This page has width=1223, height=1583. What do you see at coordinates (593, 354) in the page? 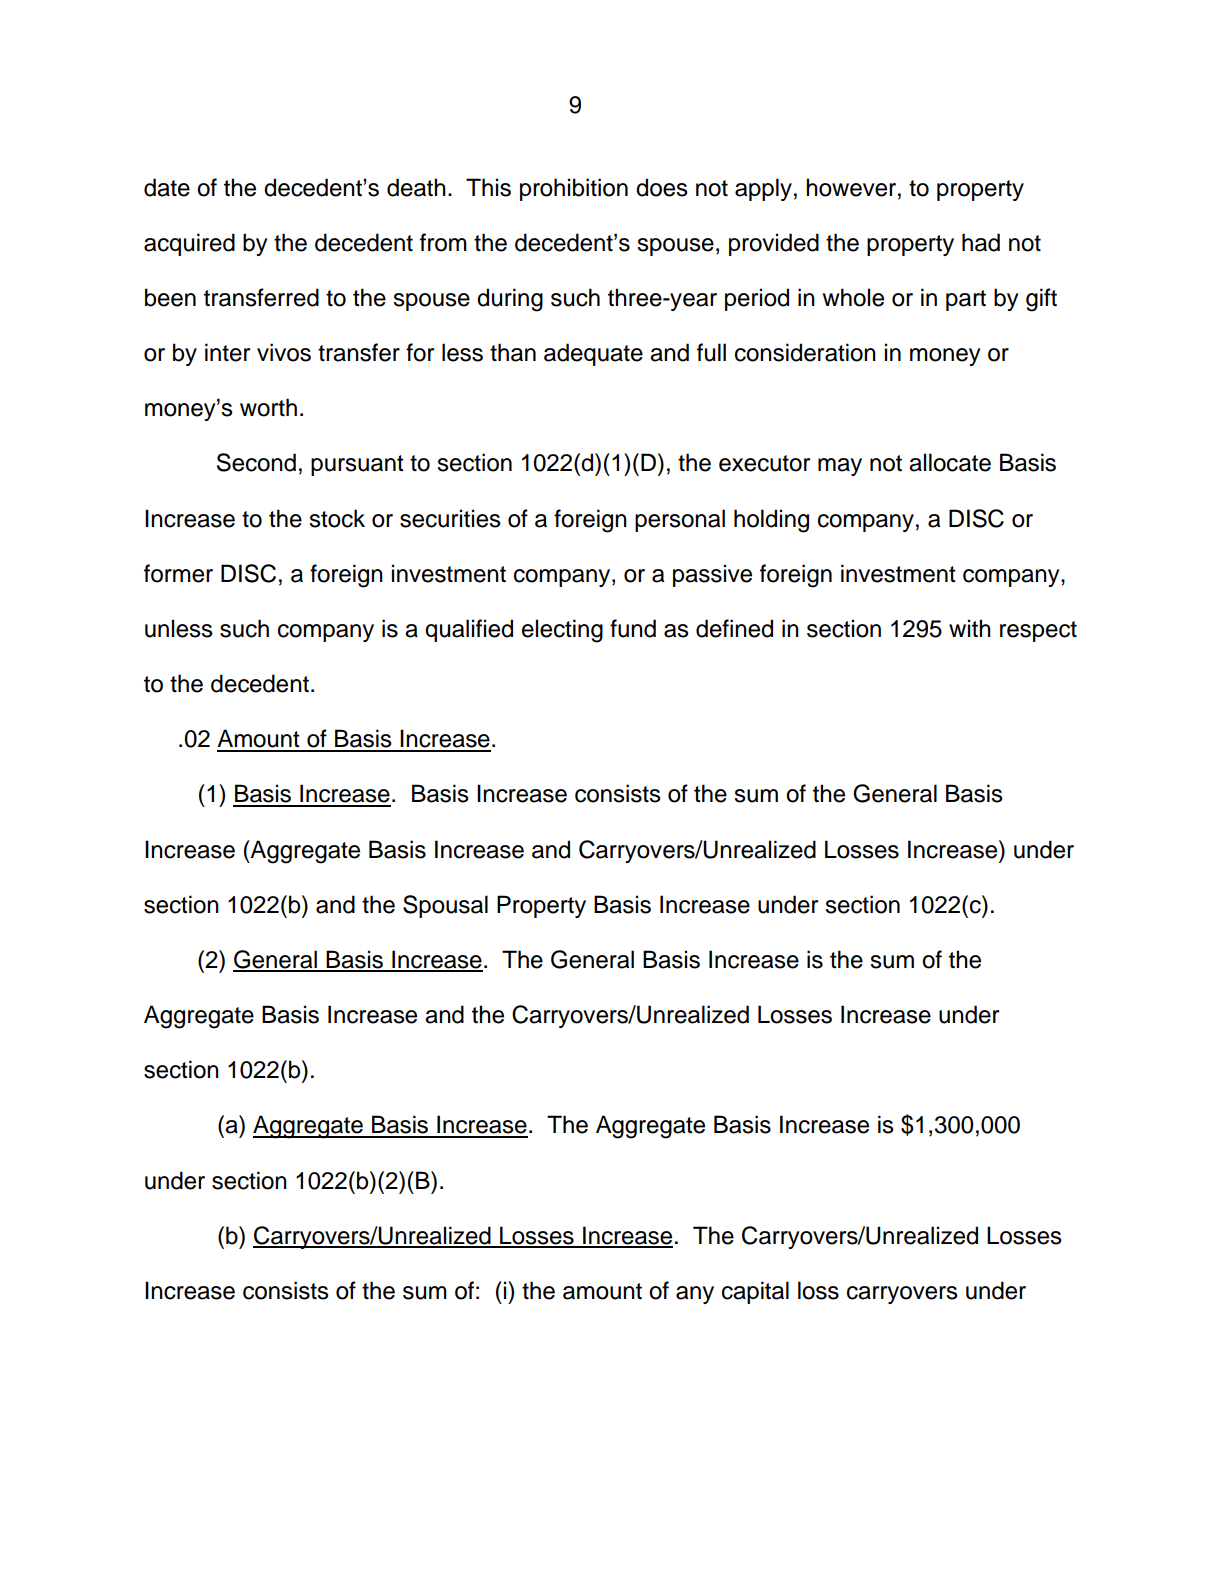
I see `adequate` at bounding box center [593, 354].
